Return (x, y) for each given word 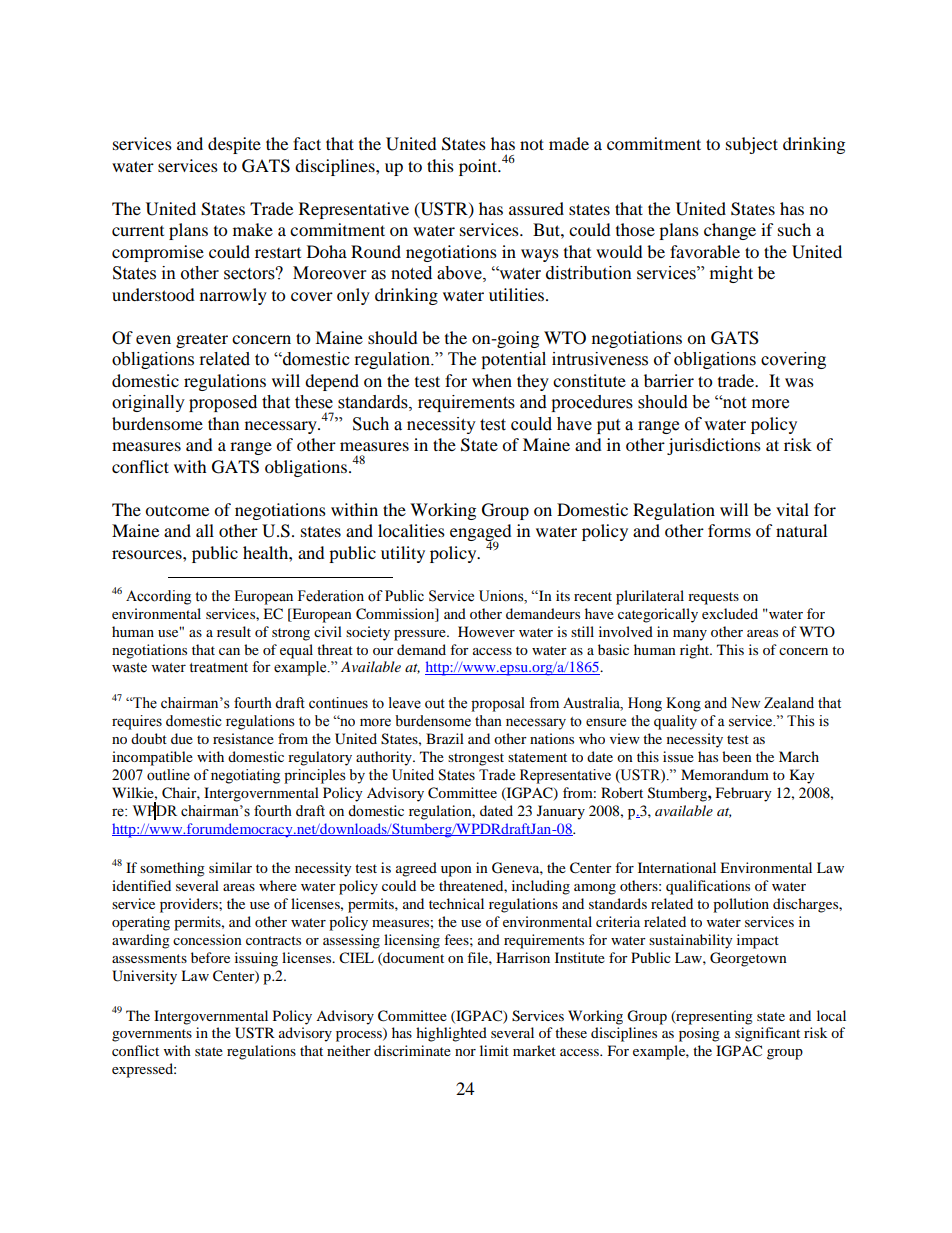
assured (536, 208)
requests (713, 598)
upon (456, 871)
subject (752, 145)
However (486, 631)
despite (234, 145)
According (158, 597)
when (492, 380)
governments (152, 1035)
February (744, 794)
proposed (223, 403)
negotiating (245, 776)
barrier (669, 380)
